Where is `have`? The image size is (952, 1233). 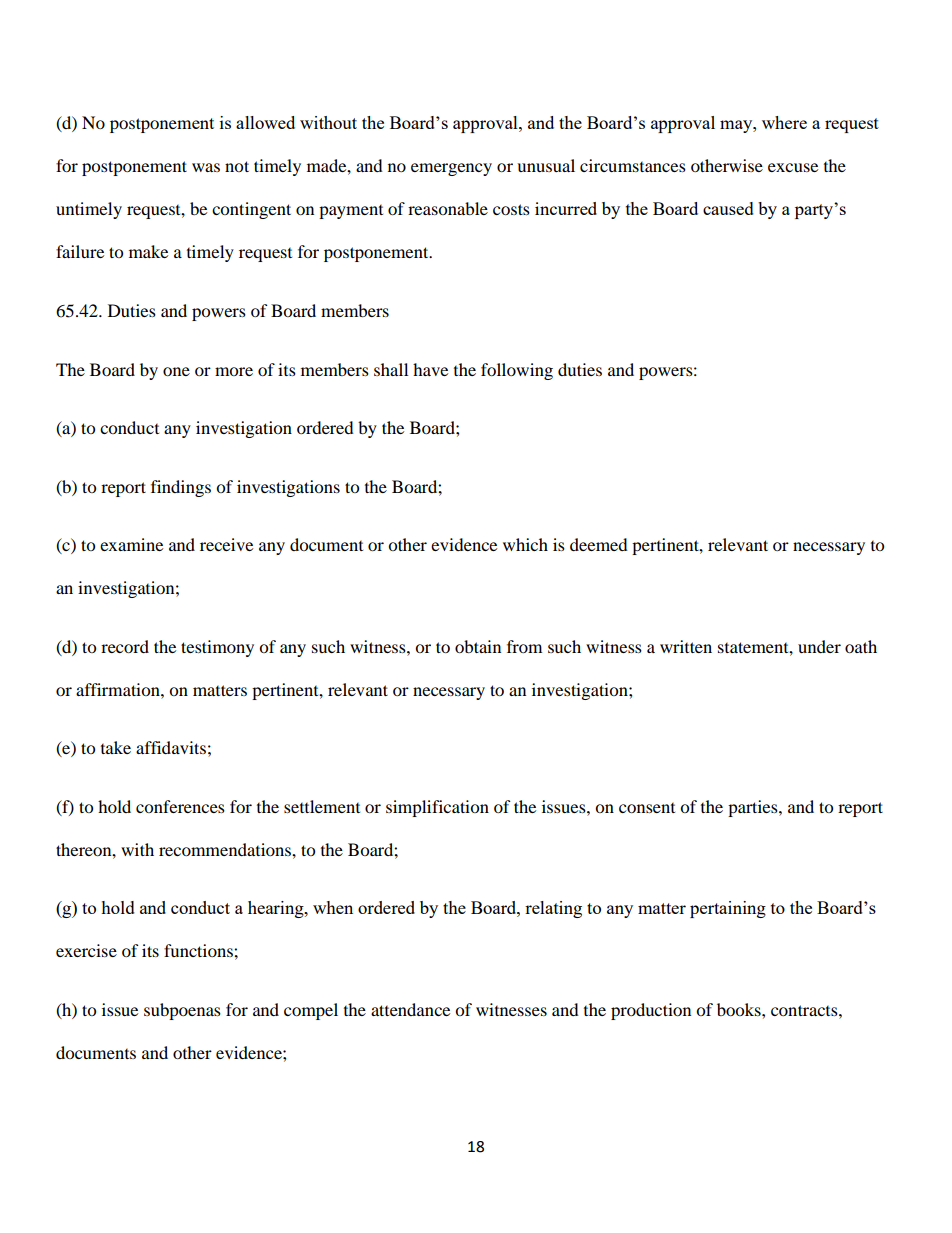
have is located at coordinates (430, 369).
